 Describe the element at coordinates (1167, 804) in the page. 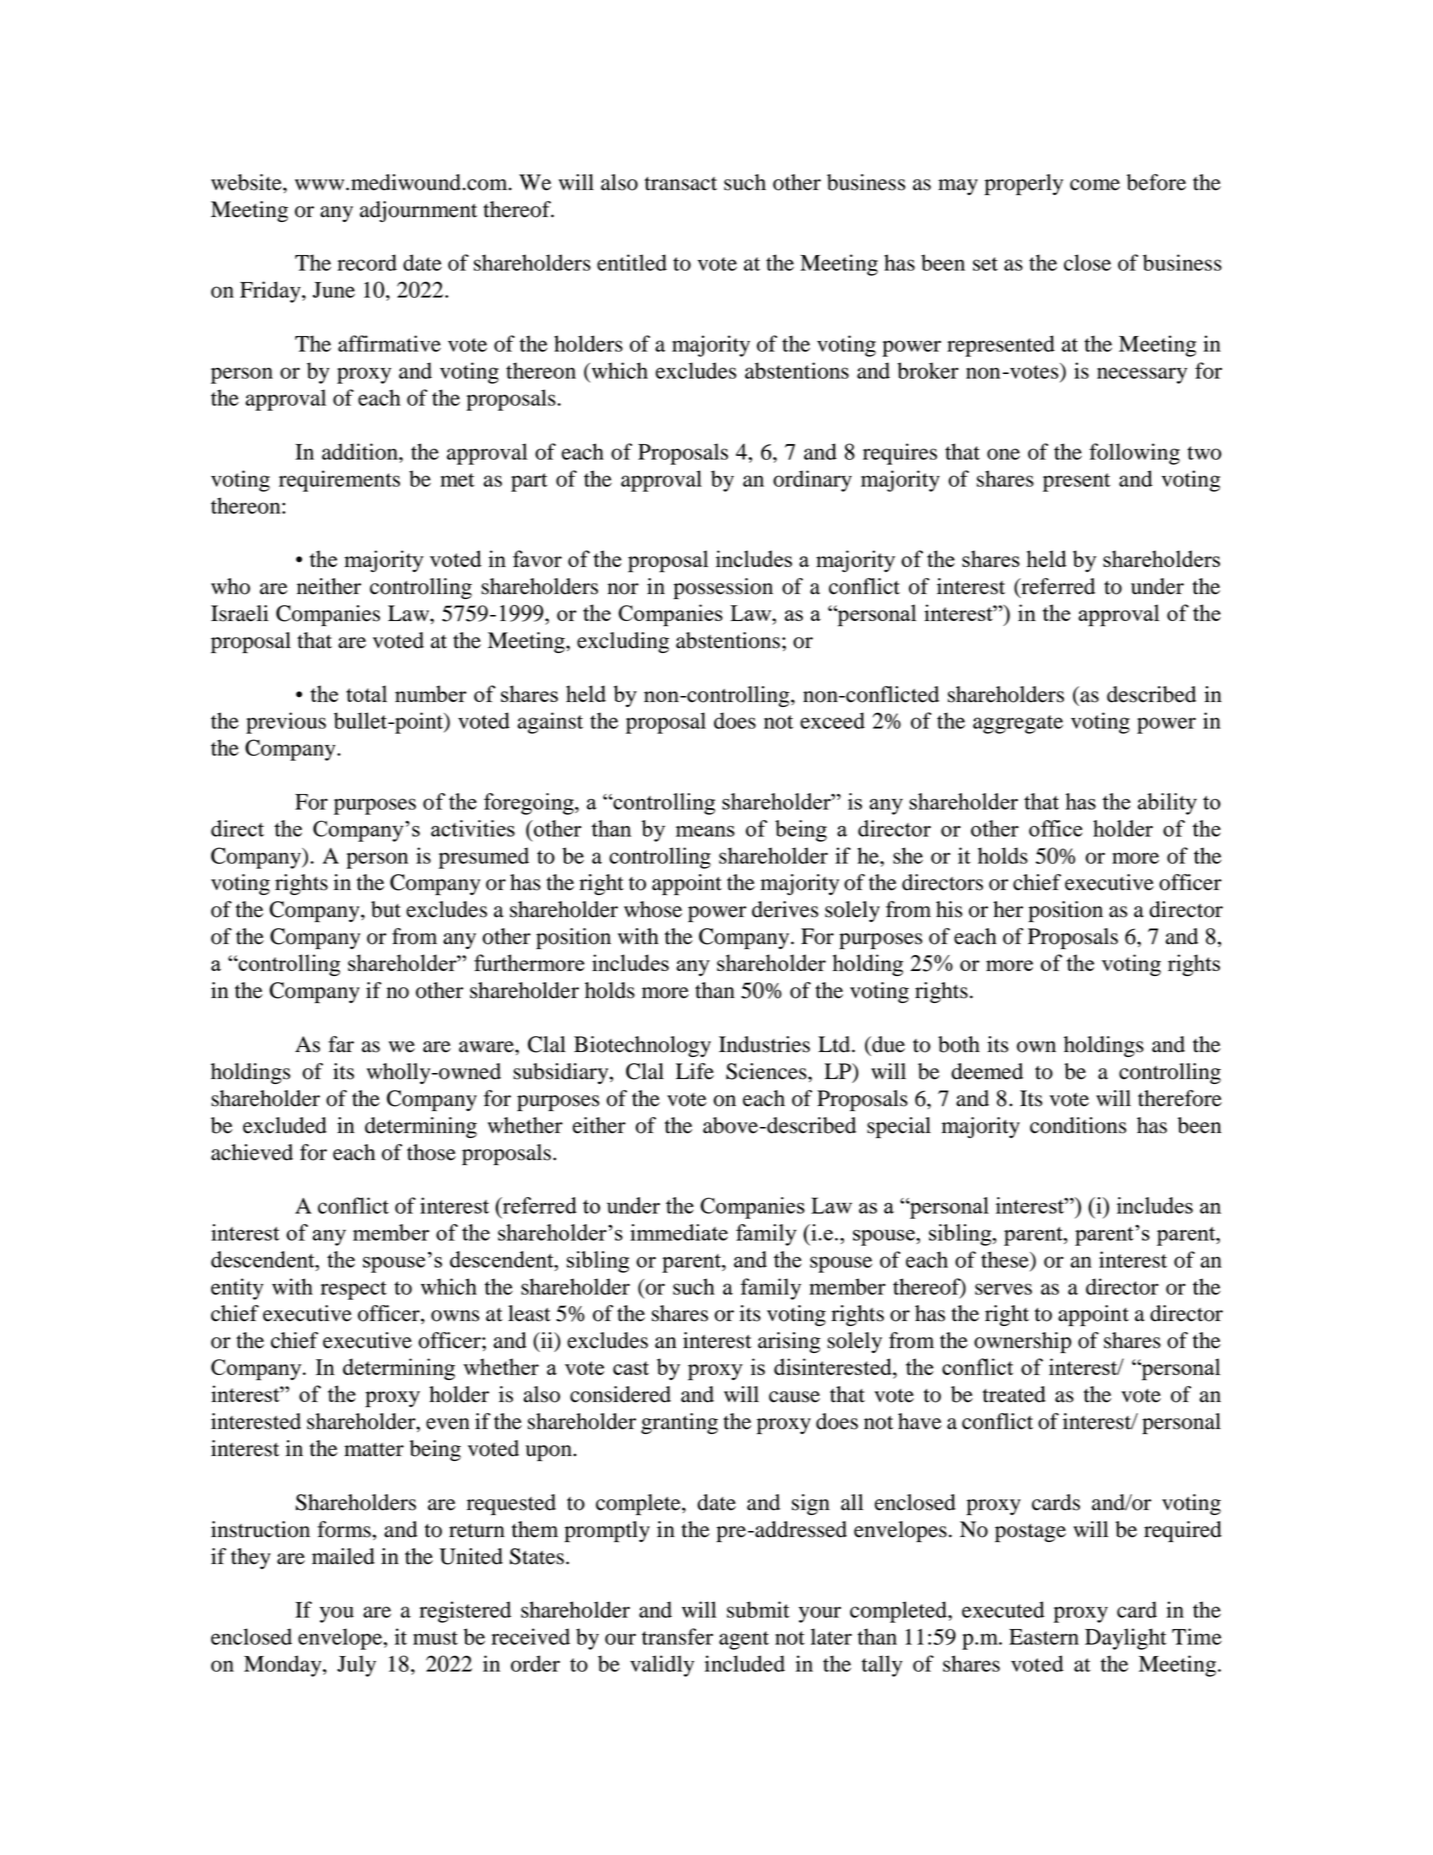

I see `ability` at that location.
